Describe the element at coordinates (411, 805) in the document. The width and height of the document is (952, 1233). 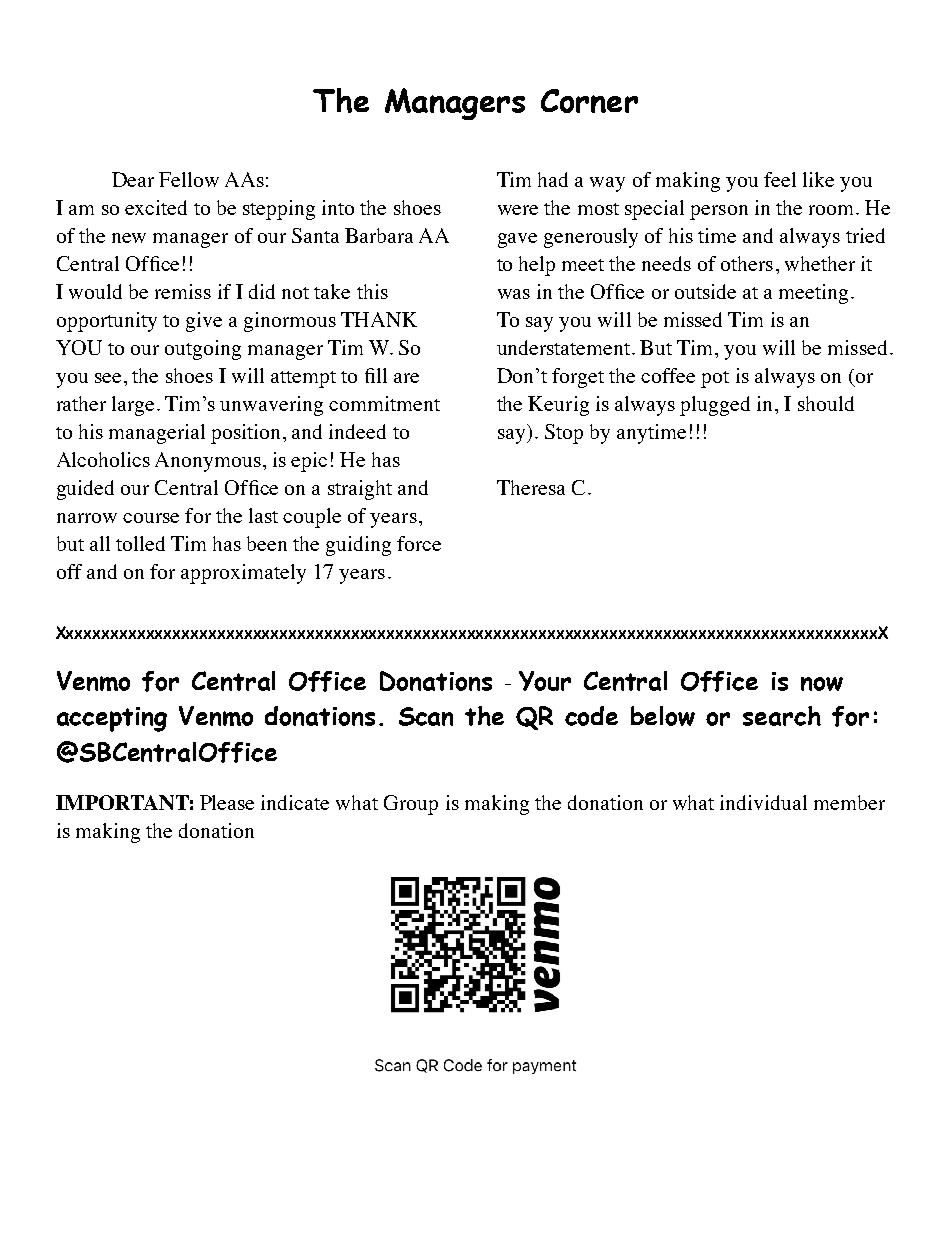
I see `Group` at that location.
